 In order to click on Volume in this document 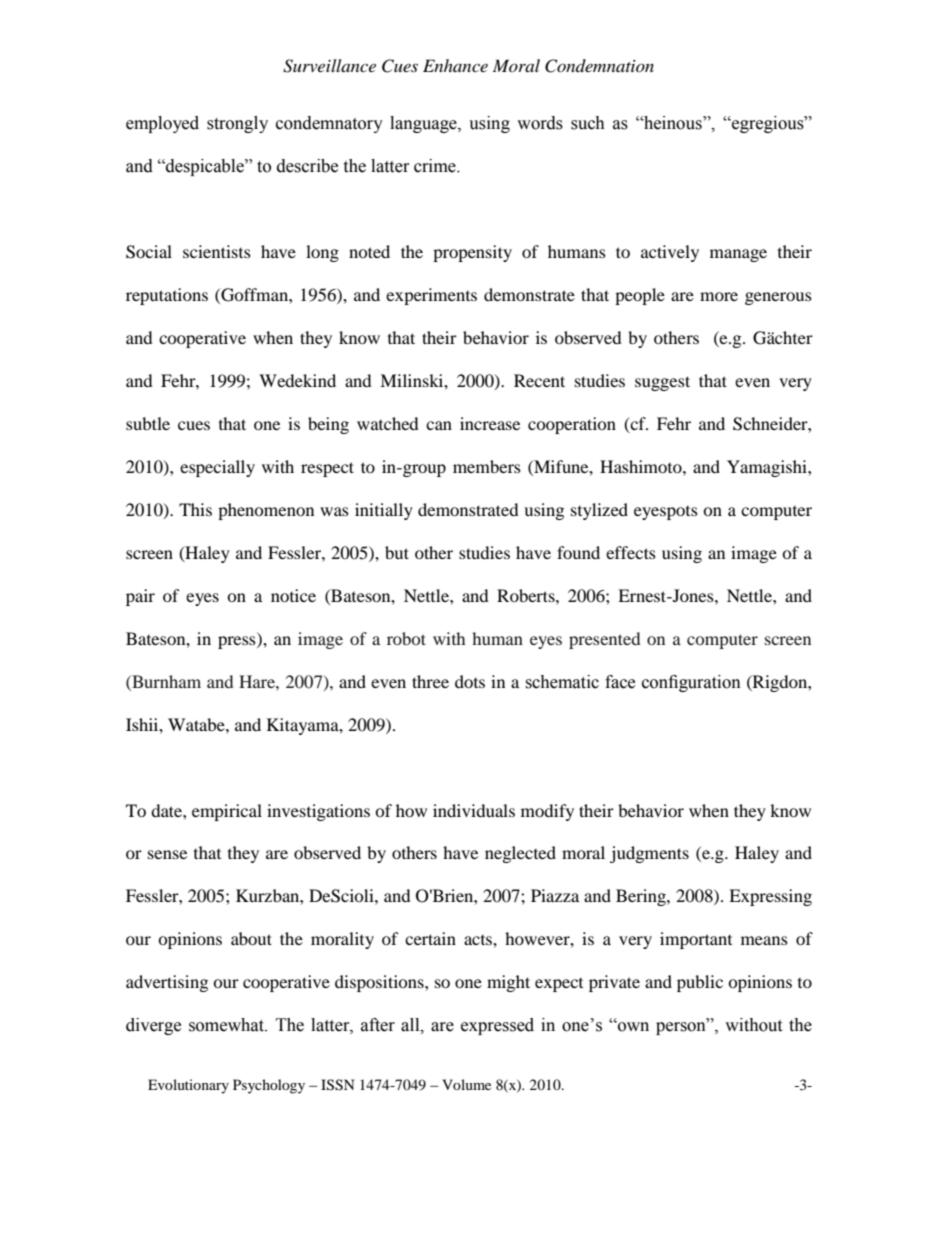, I will do `click(466, 1084)`.
